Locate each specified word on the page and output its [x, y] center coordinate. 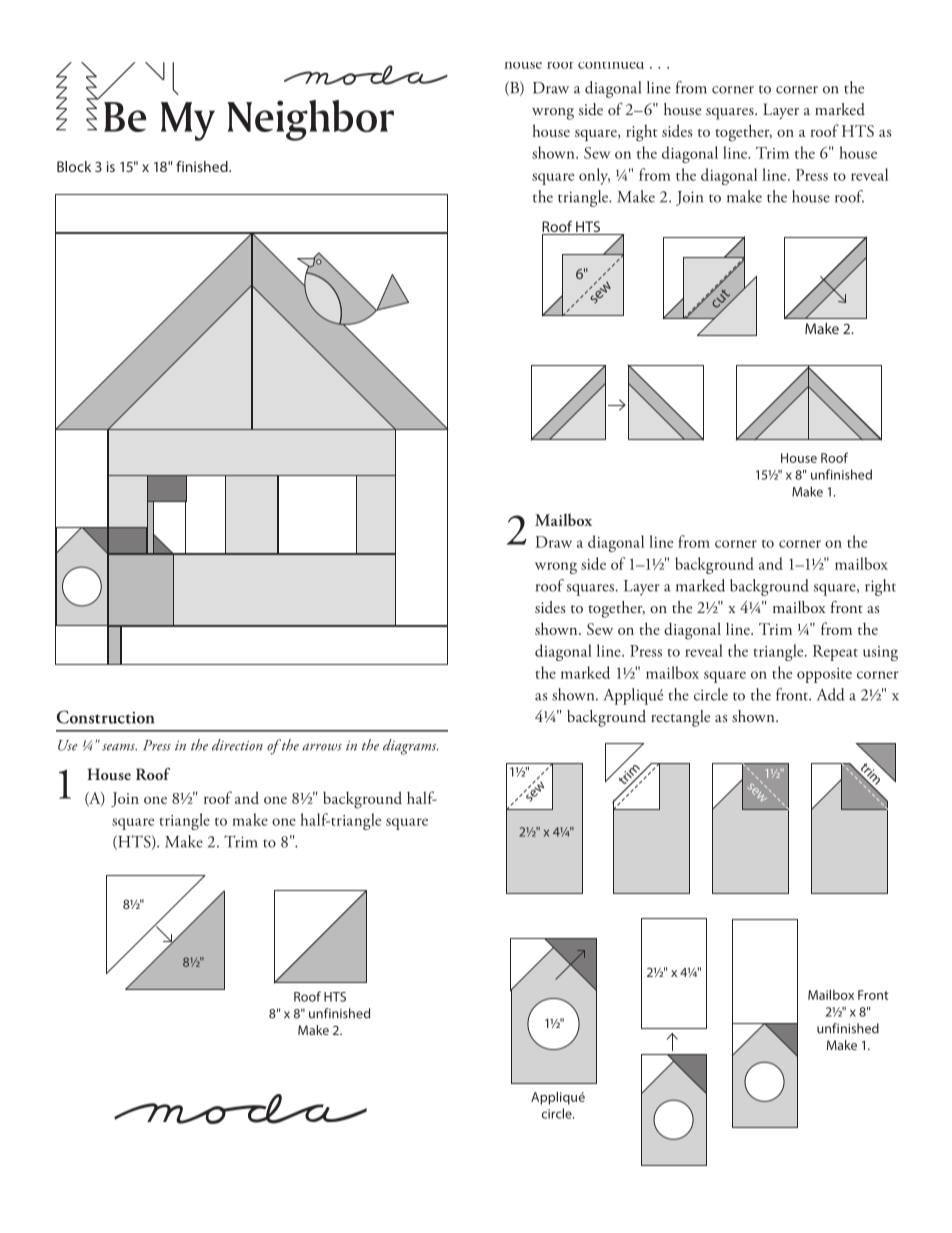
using [880, 653]
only [594, 176]
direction [237, 745]
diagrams [410, 747]
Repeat [835, 653]
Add [830, 694]
